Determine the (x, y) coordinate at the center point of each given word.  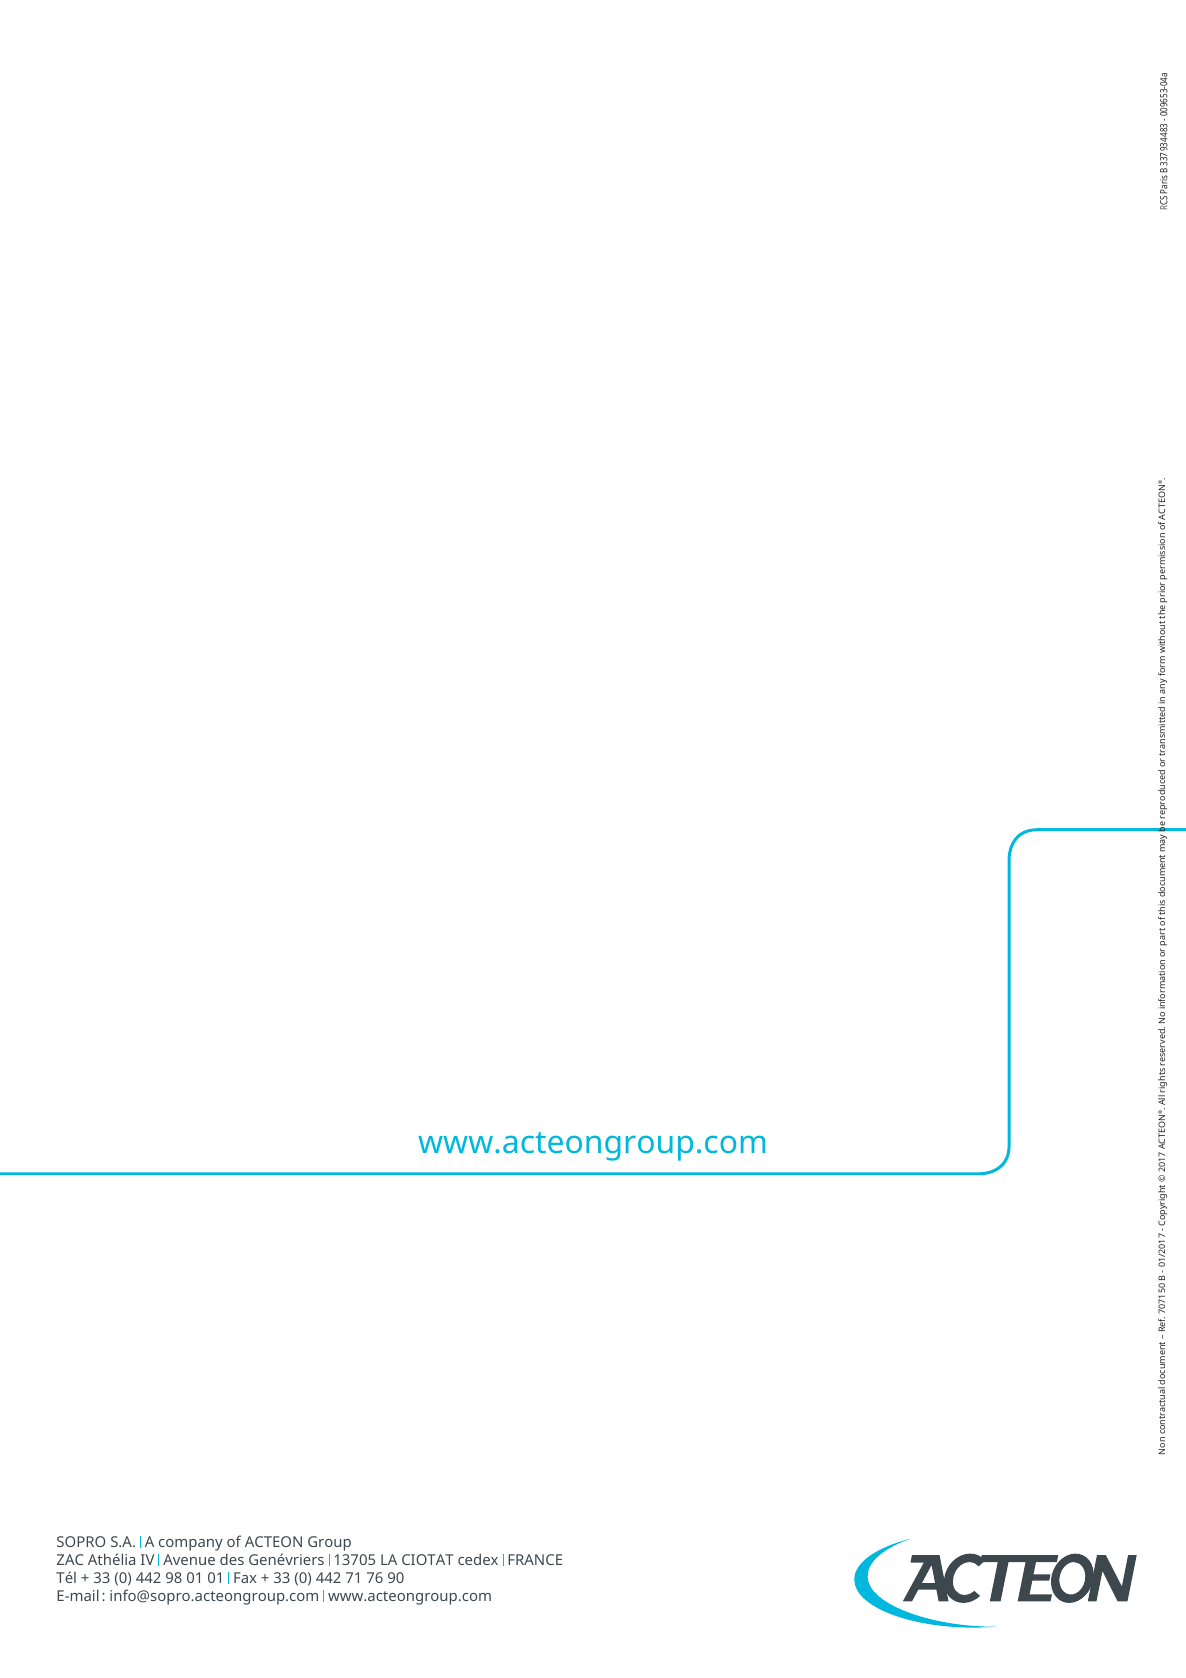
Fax (245, 1577)
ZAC (70, 1559)
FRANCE (535, 1559)
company (191, 1545)
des (232, 1559)
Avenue (189, 1559)
